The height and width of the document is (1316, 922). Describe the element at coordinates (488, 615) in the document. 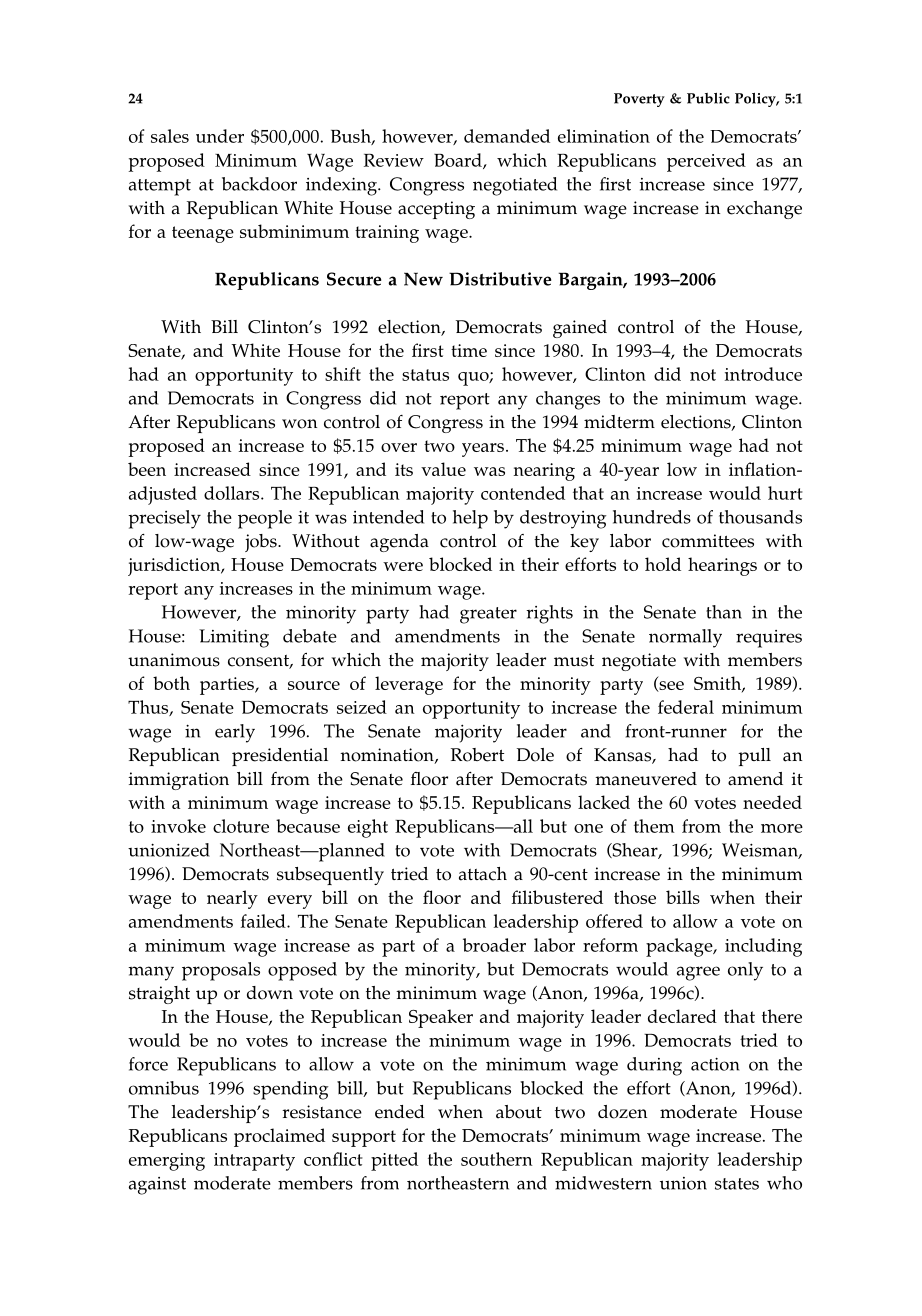

I see `greater` at that location.
